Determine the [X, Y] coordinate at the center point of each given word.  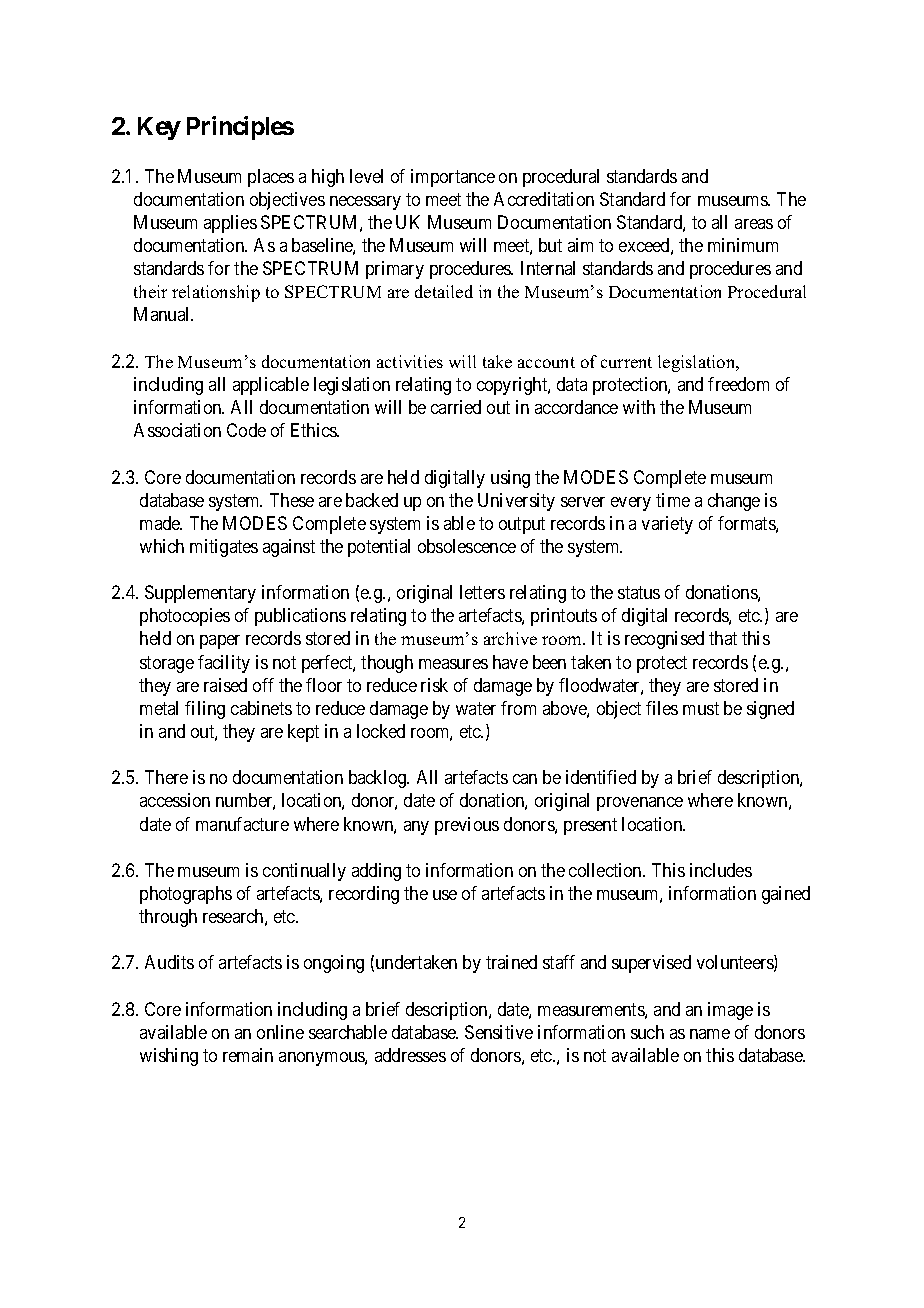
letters [482, 592]
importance [453, 178]
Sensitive [499, 1032]
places [271, 178]
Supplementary [200, 594]
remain [248, 1055]
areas [754, 224]
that [723, 638]
